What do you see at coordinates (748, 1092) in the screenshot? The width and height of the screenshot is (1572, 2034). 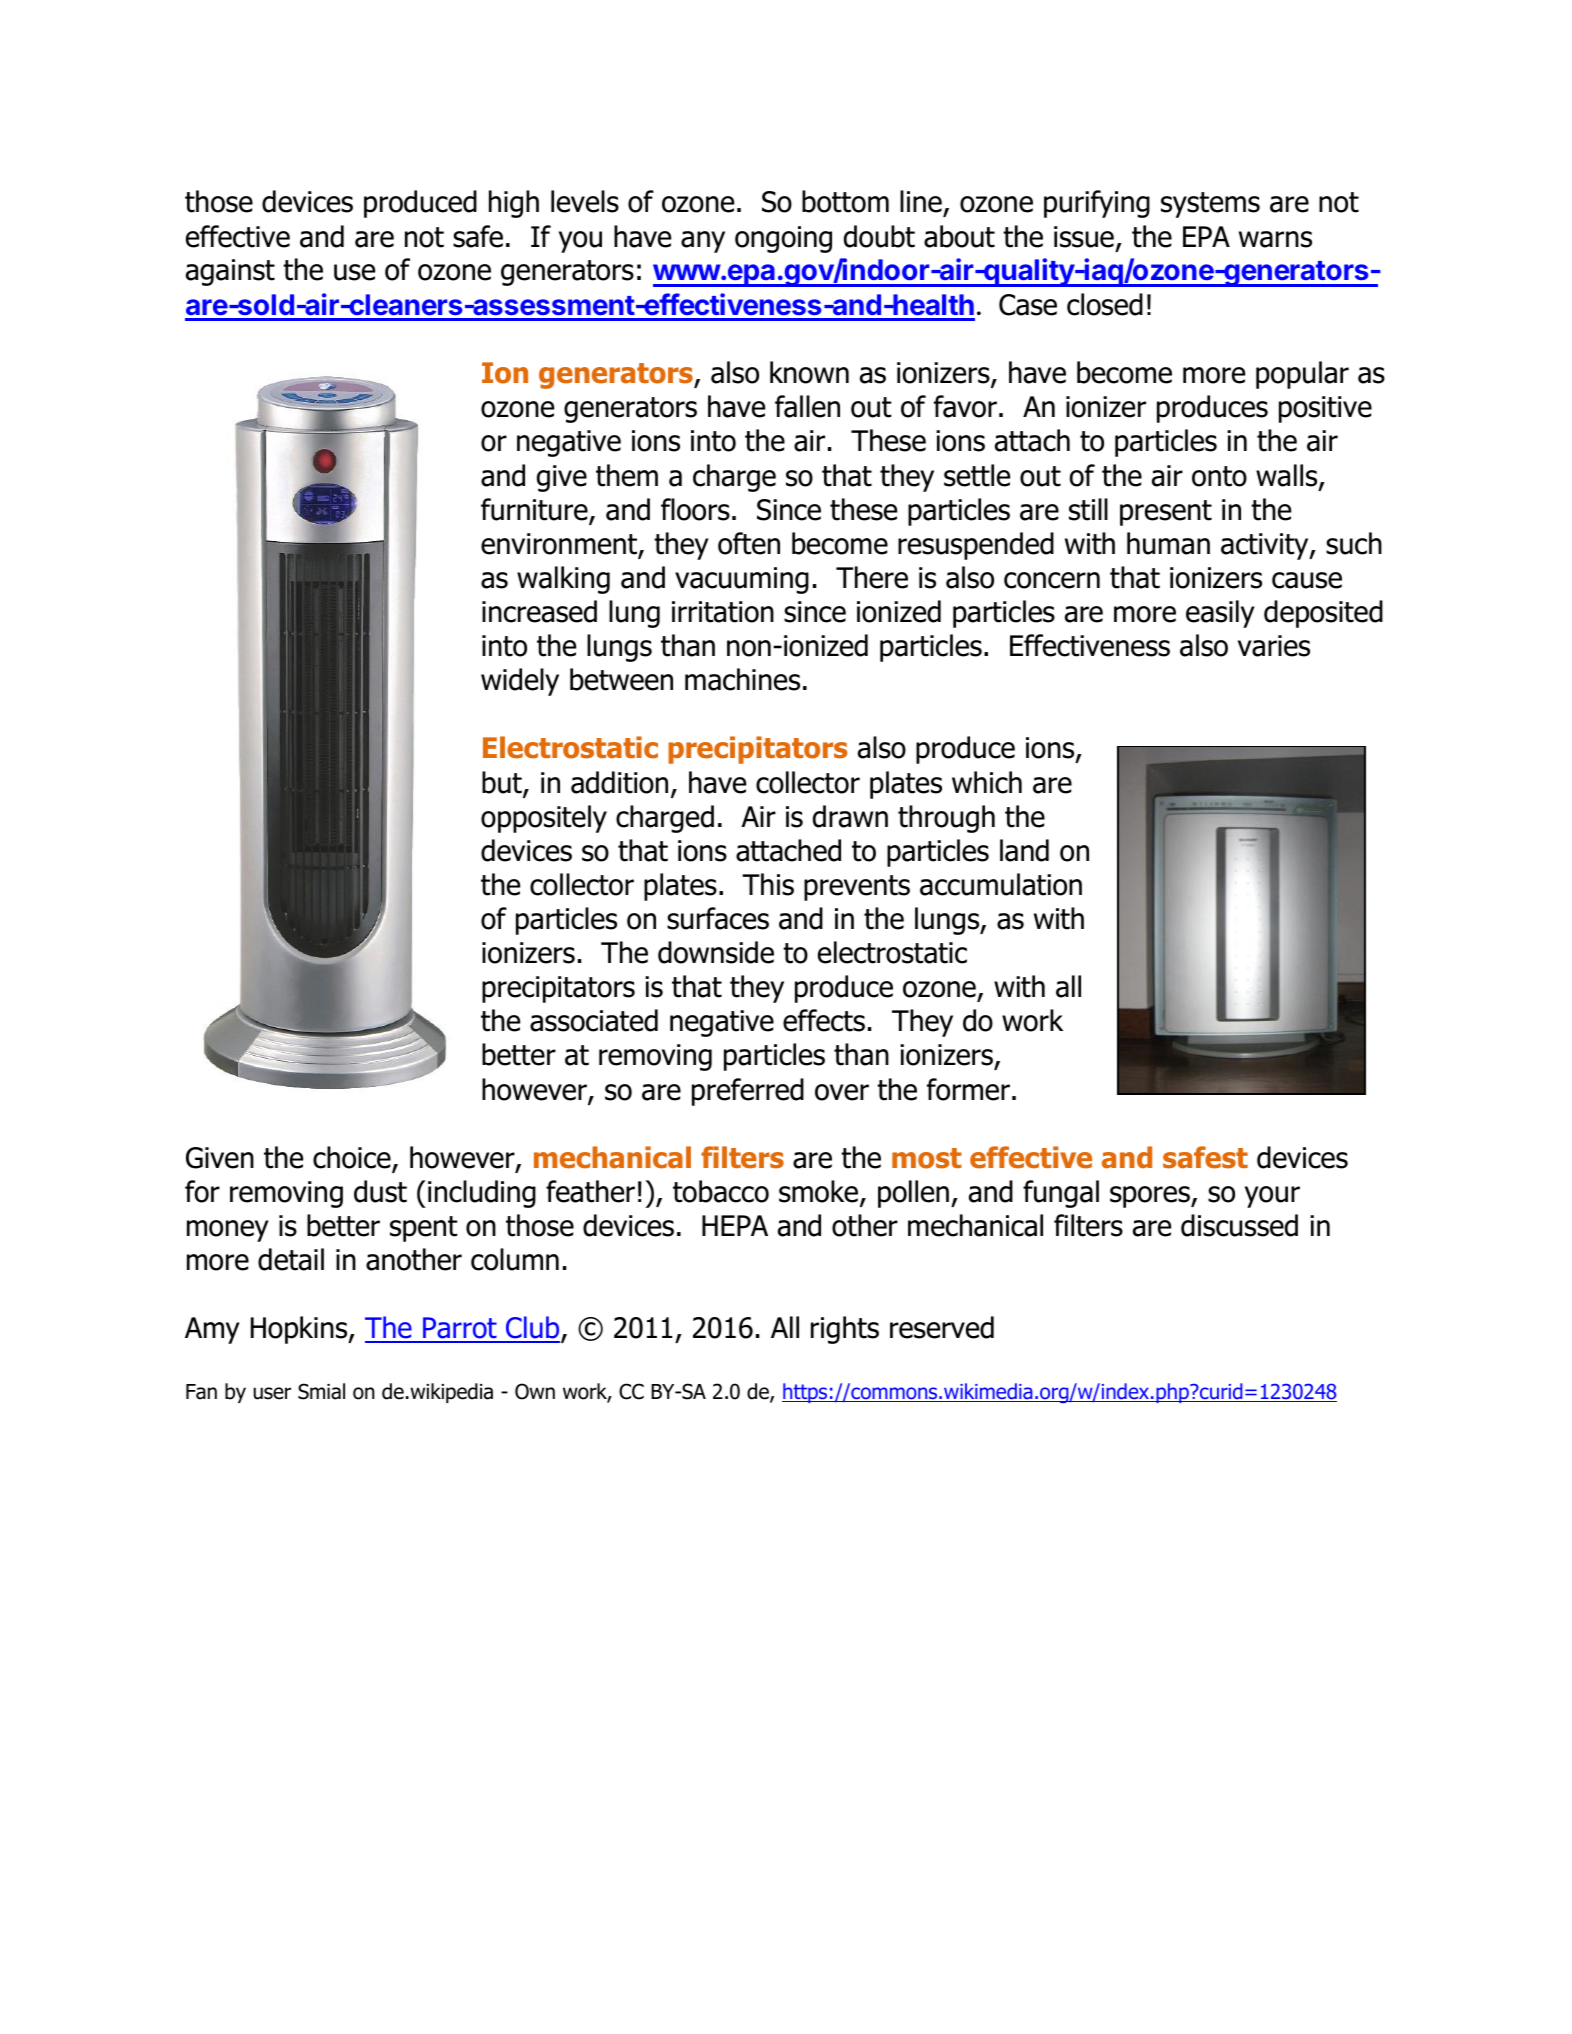 I see `preferred` at bounding box center [748, 1092].
